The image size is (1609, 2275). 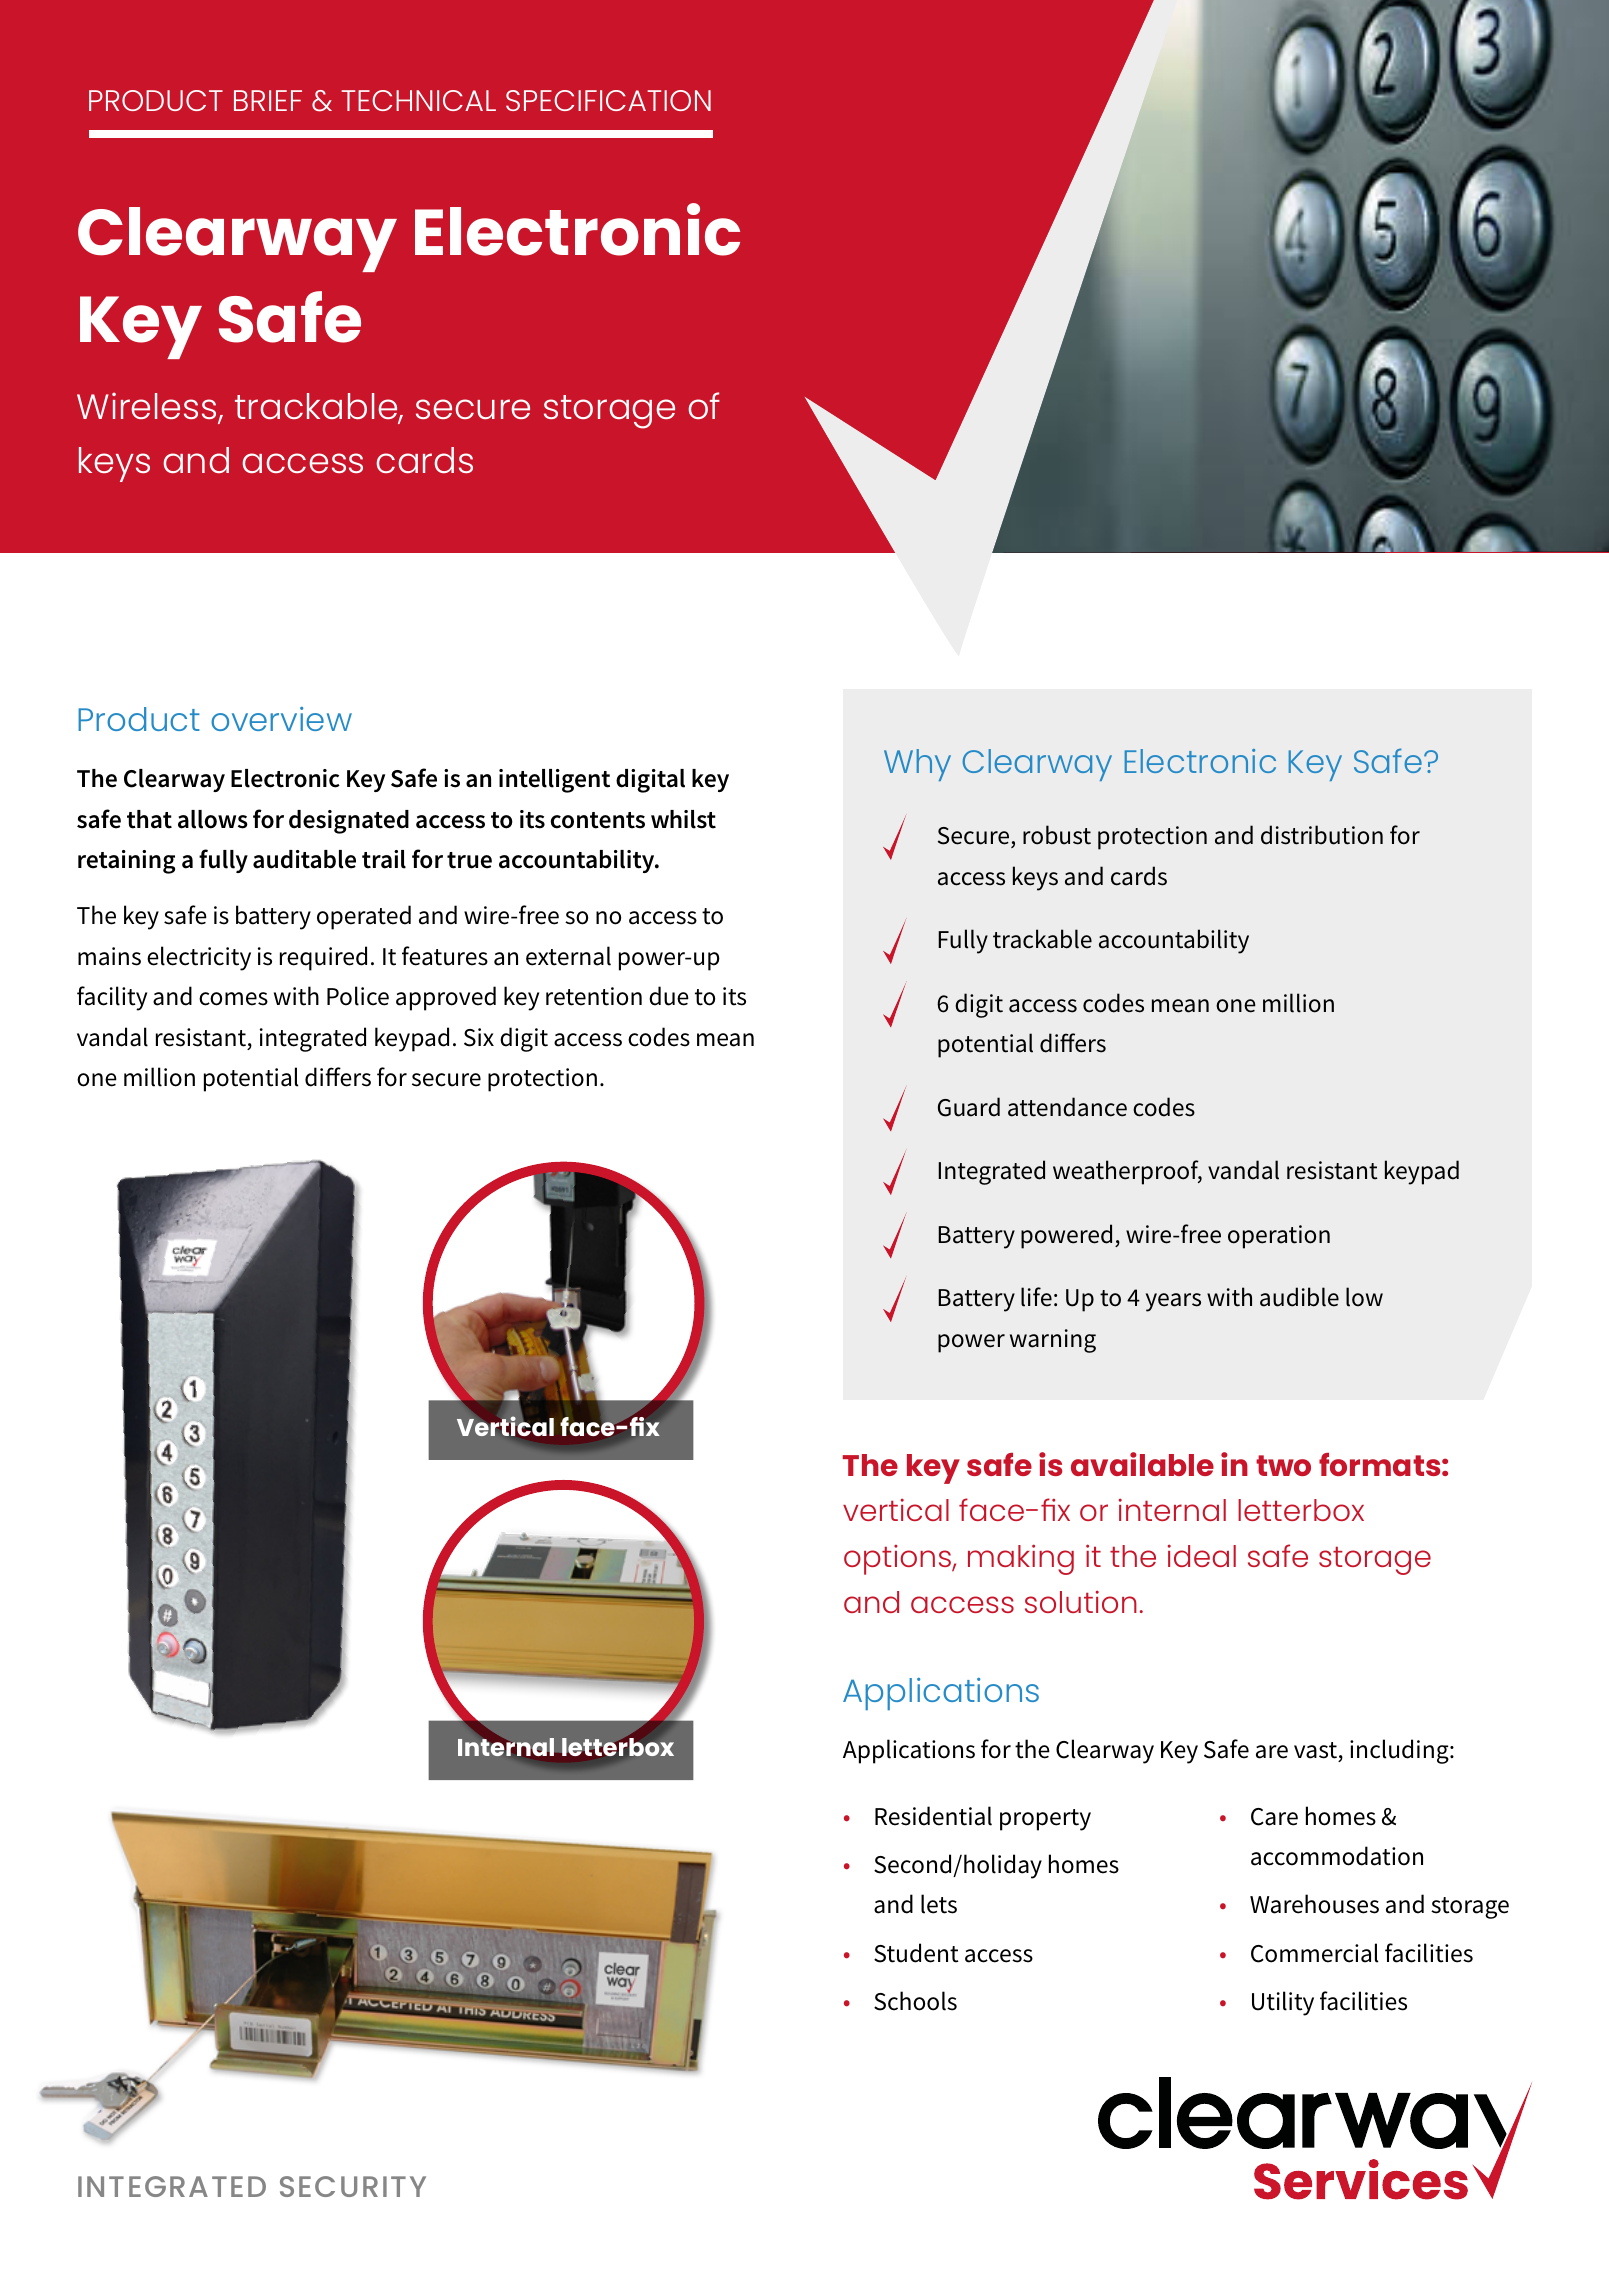 I want to click on due, so click(x=669, y=996).
